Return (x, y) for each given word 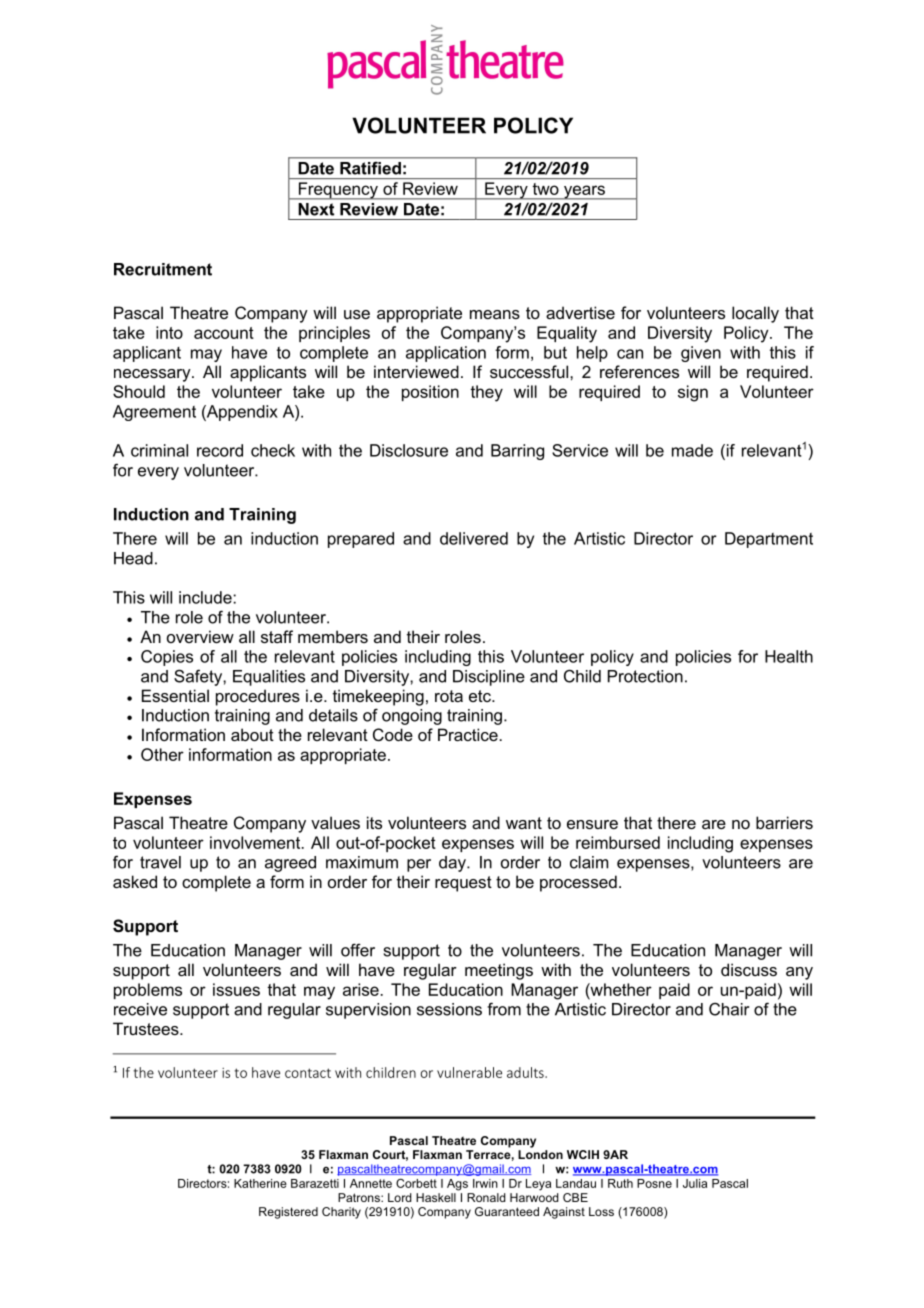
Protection (645, 676)
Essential (175, 695)
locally (755, 314)
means (495, 314)
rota (449, 696)
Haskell (436, 1197)
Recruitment (163, 269)
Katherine (260, 1183)
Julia (695, 1183)
